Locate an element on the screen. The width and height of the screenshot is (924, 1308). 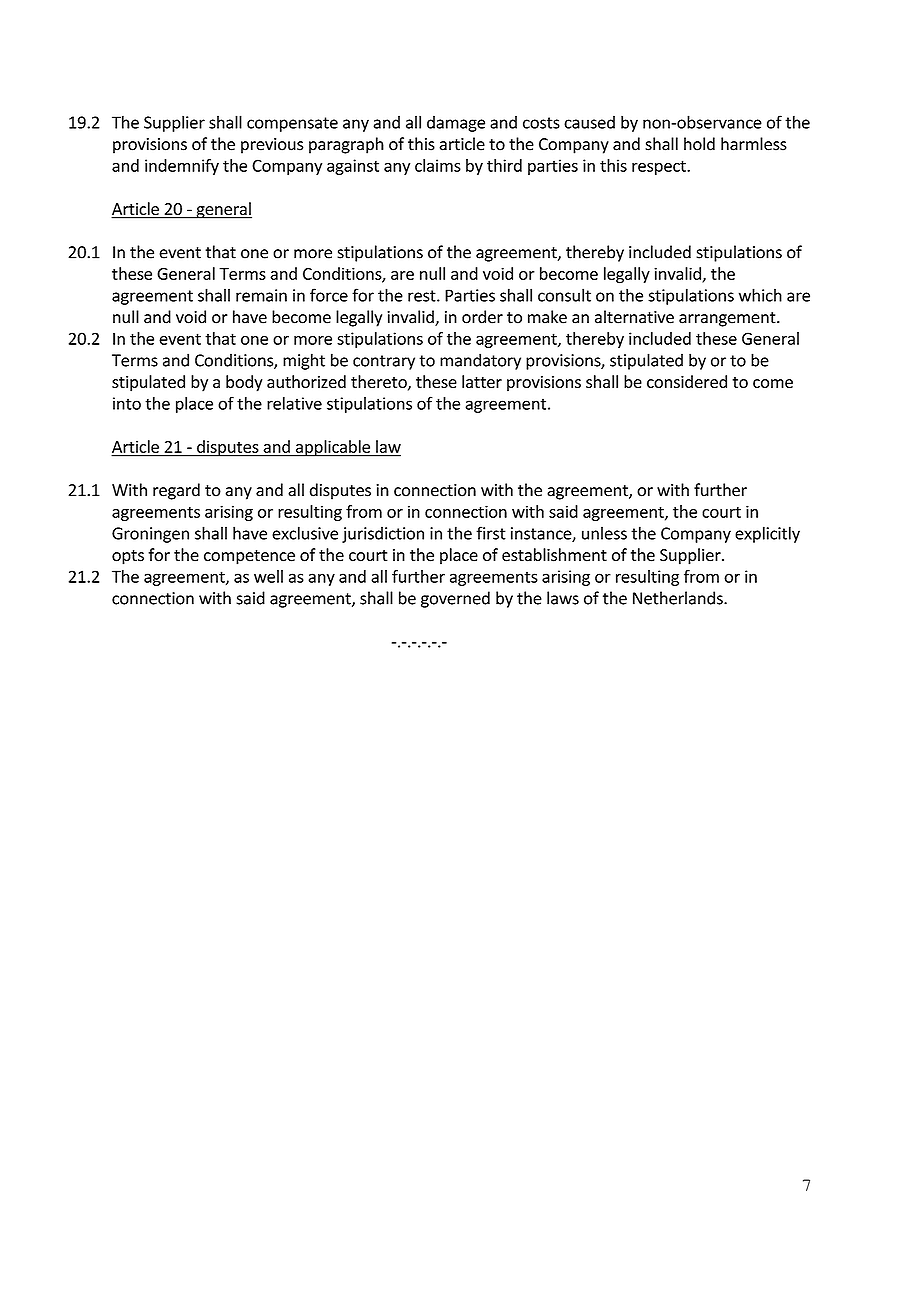
hold is located at coordinates (699, 144).
